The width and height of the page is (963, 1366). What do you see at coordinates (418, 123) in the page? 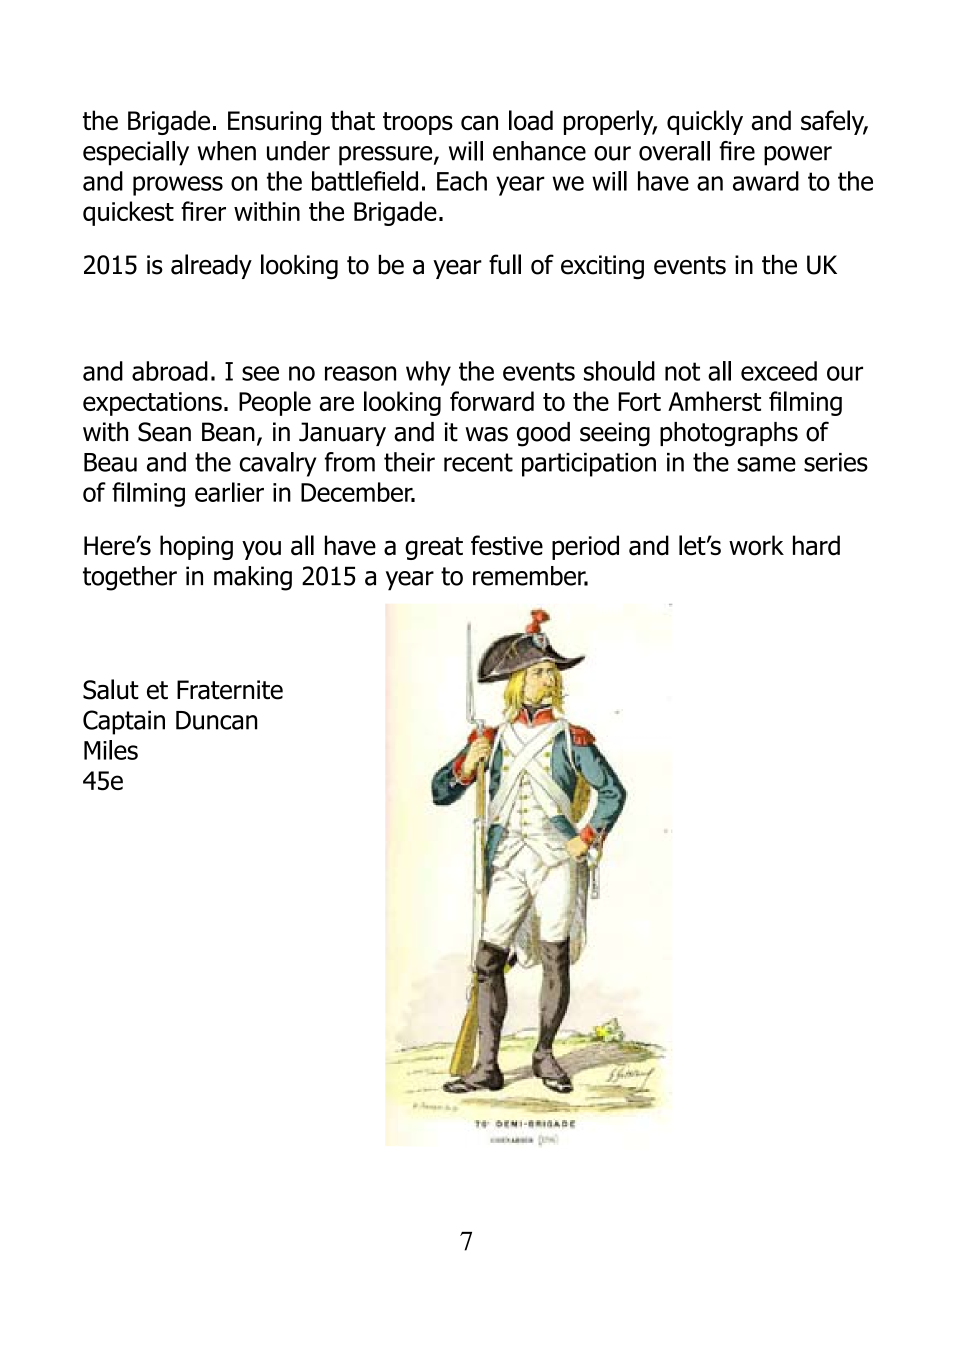
I see `troops` at bounding box center [418, 123].
